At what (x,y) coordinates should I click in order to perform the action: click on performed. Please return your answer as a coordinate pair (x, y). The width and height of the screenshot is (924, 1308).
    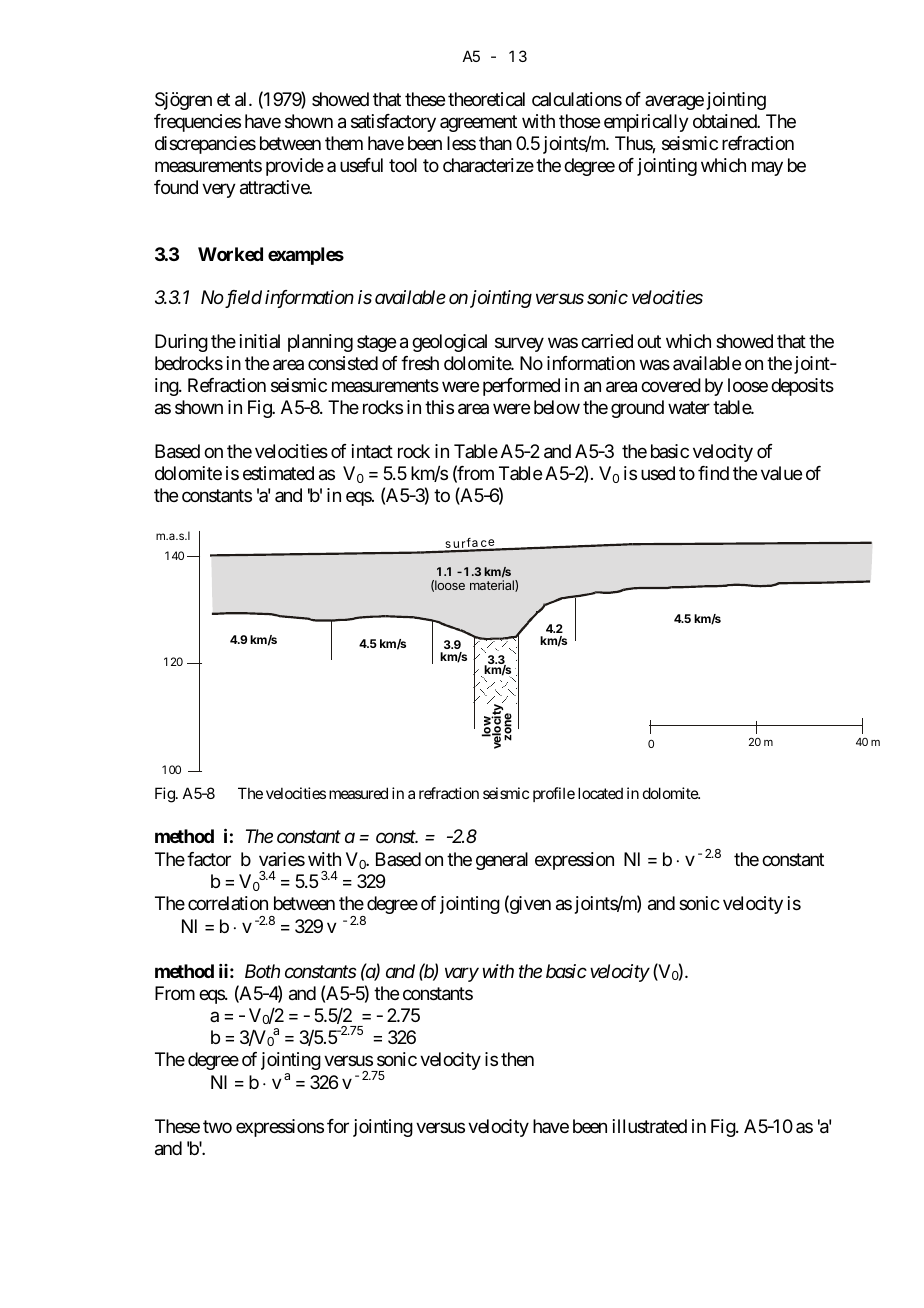
    Looking at the image, I should click on (521, 387).
